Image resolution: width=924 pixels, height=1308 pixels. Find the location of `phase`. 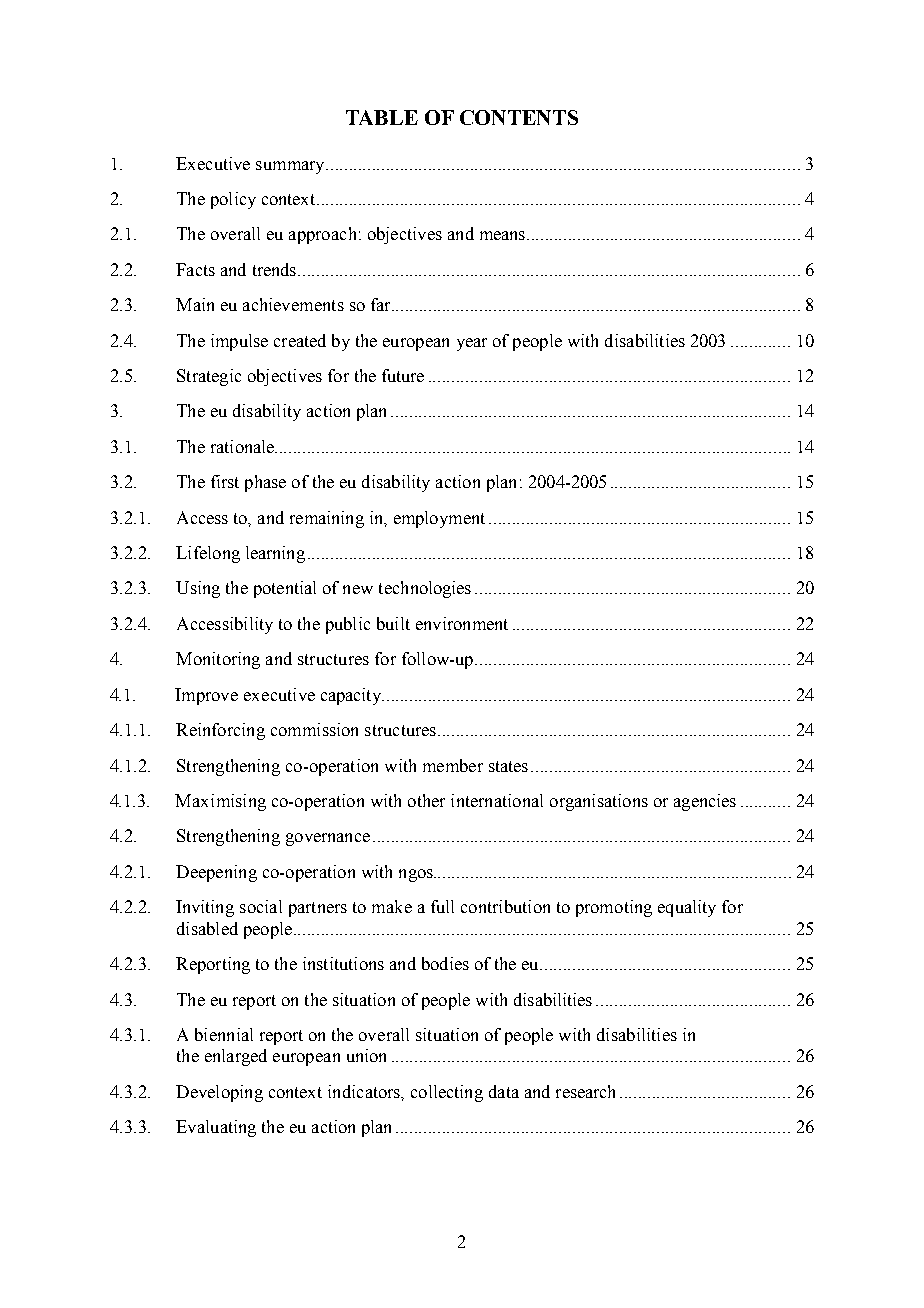

phase is located at coordinates (265, 483).
